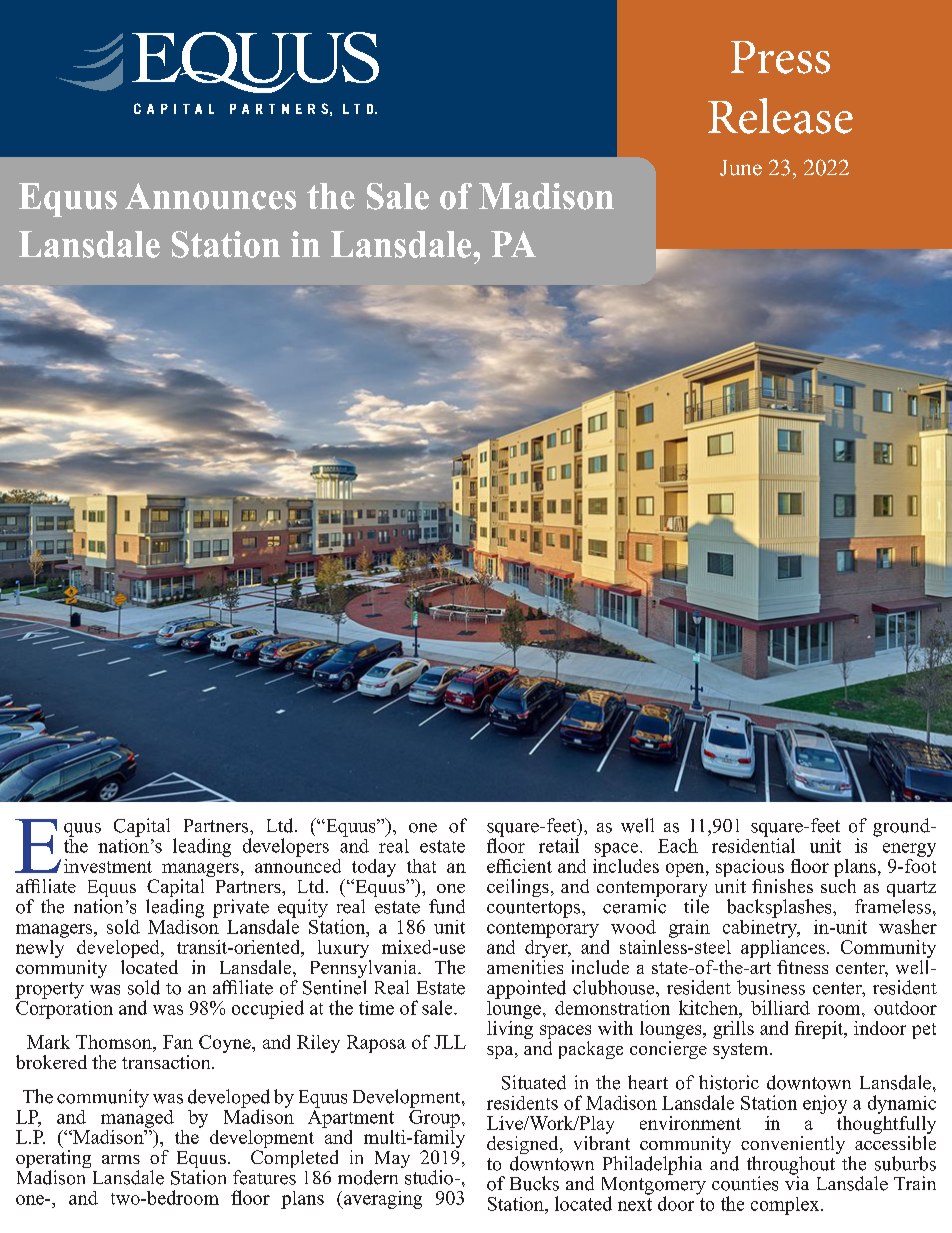 This page has height=1233, width=952. What do you see at coordinates (741, 168) in the page?
I see `June` at bounding box center [741, 168].
